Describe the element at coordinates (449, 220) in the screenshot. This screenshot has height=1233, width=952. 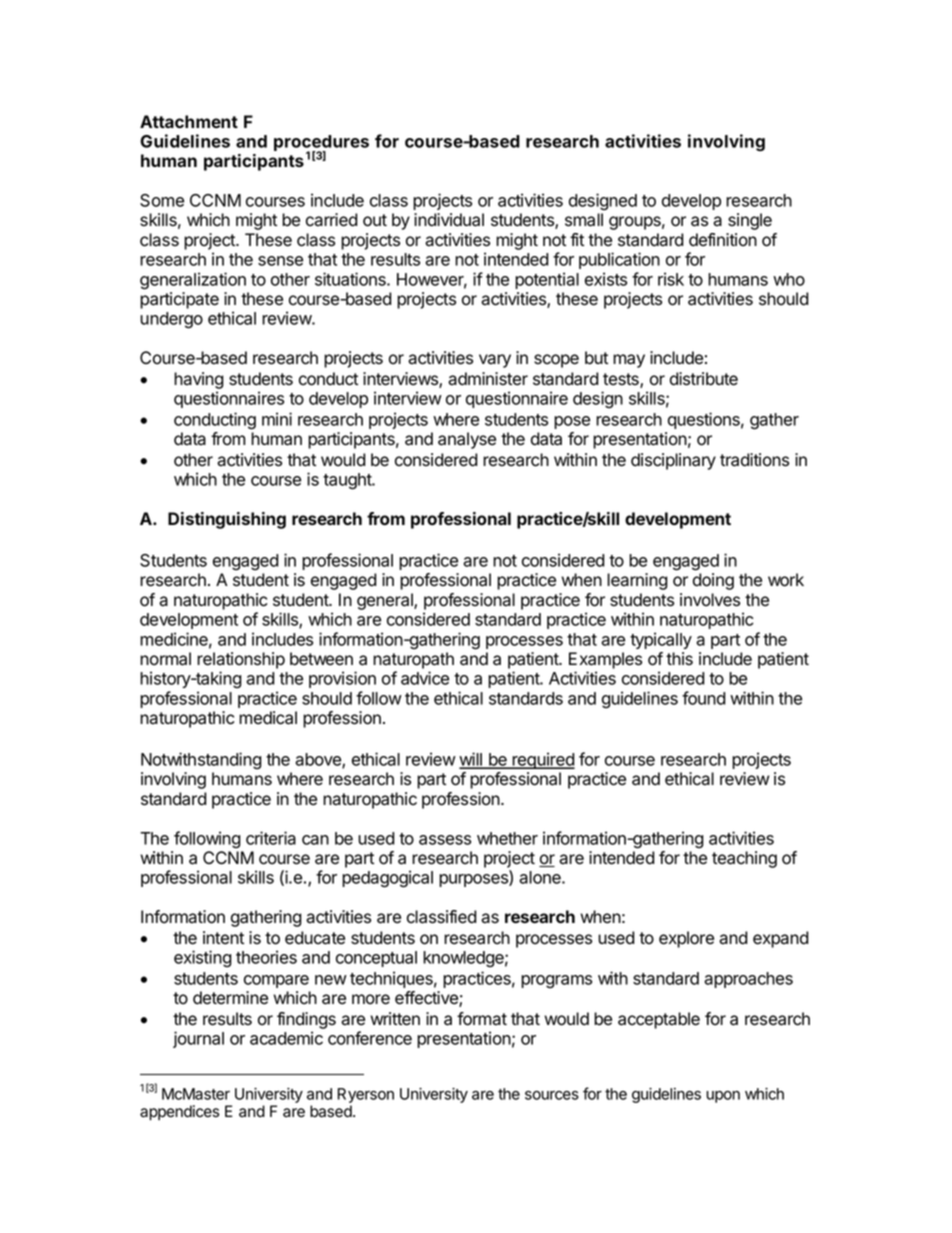
I see `individual` at that location.
